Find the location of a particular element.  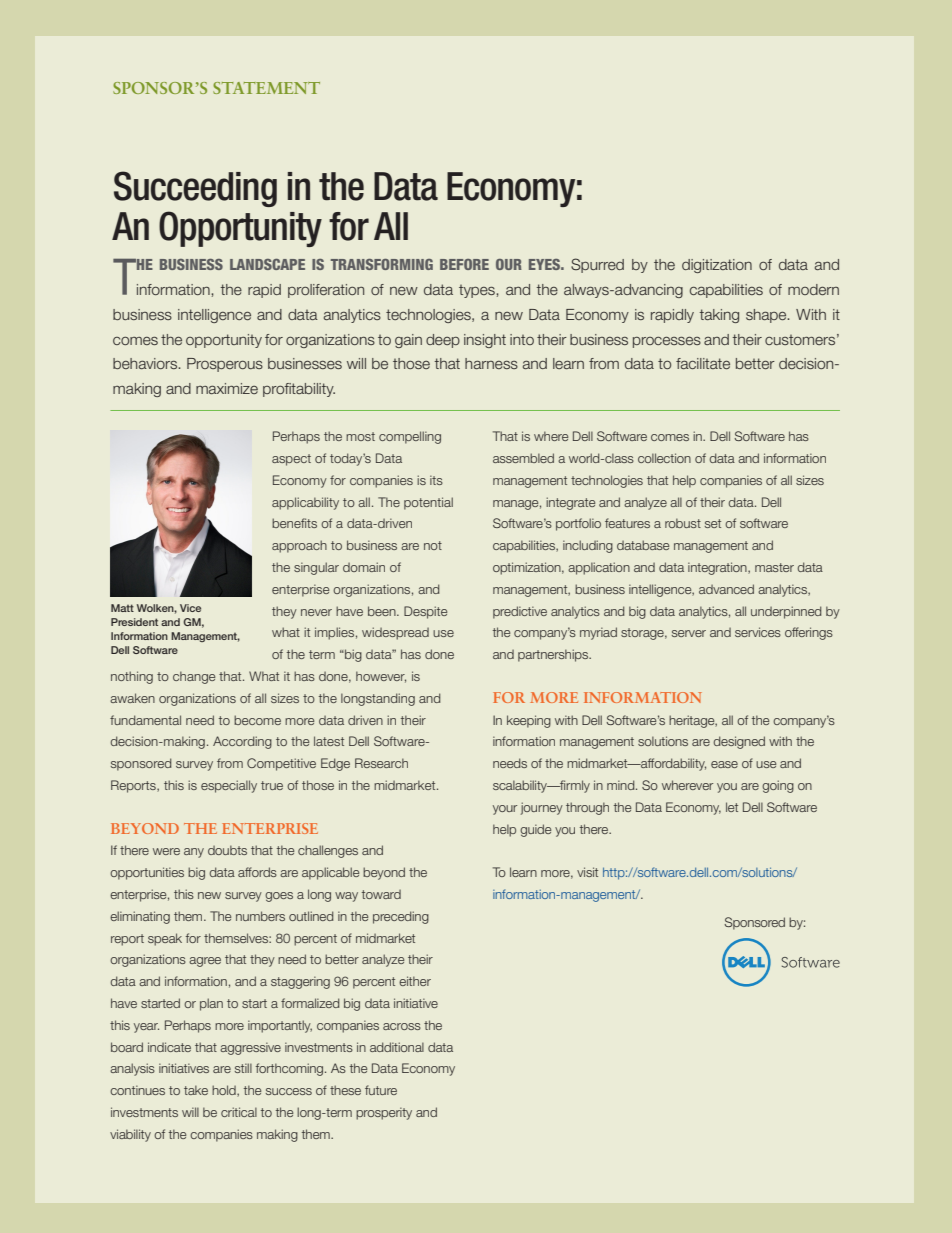

take is located at coordinates (196, 1090).
